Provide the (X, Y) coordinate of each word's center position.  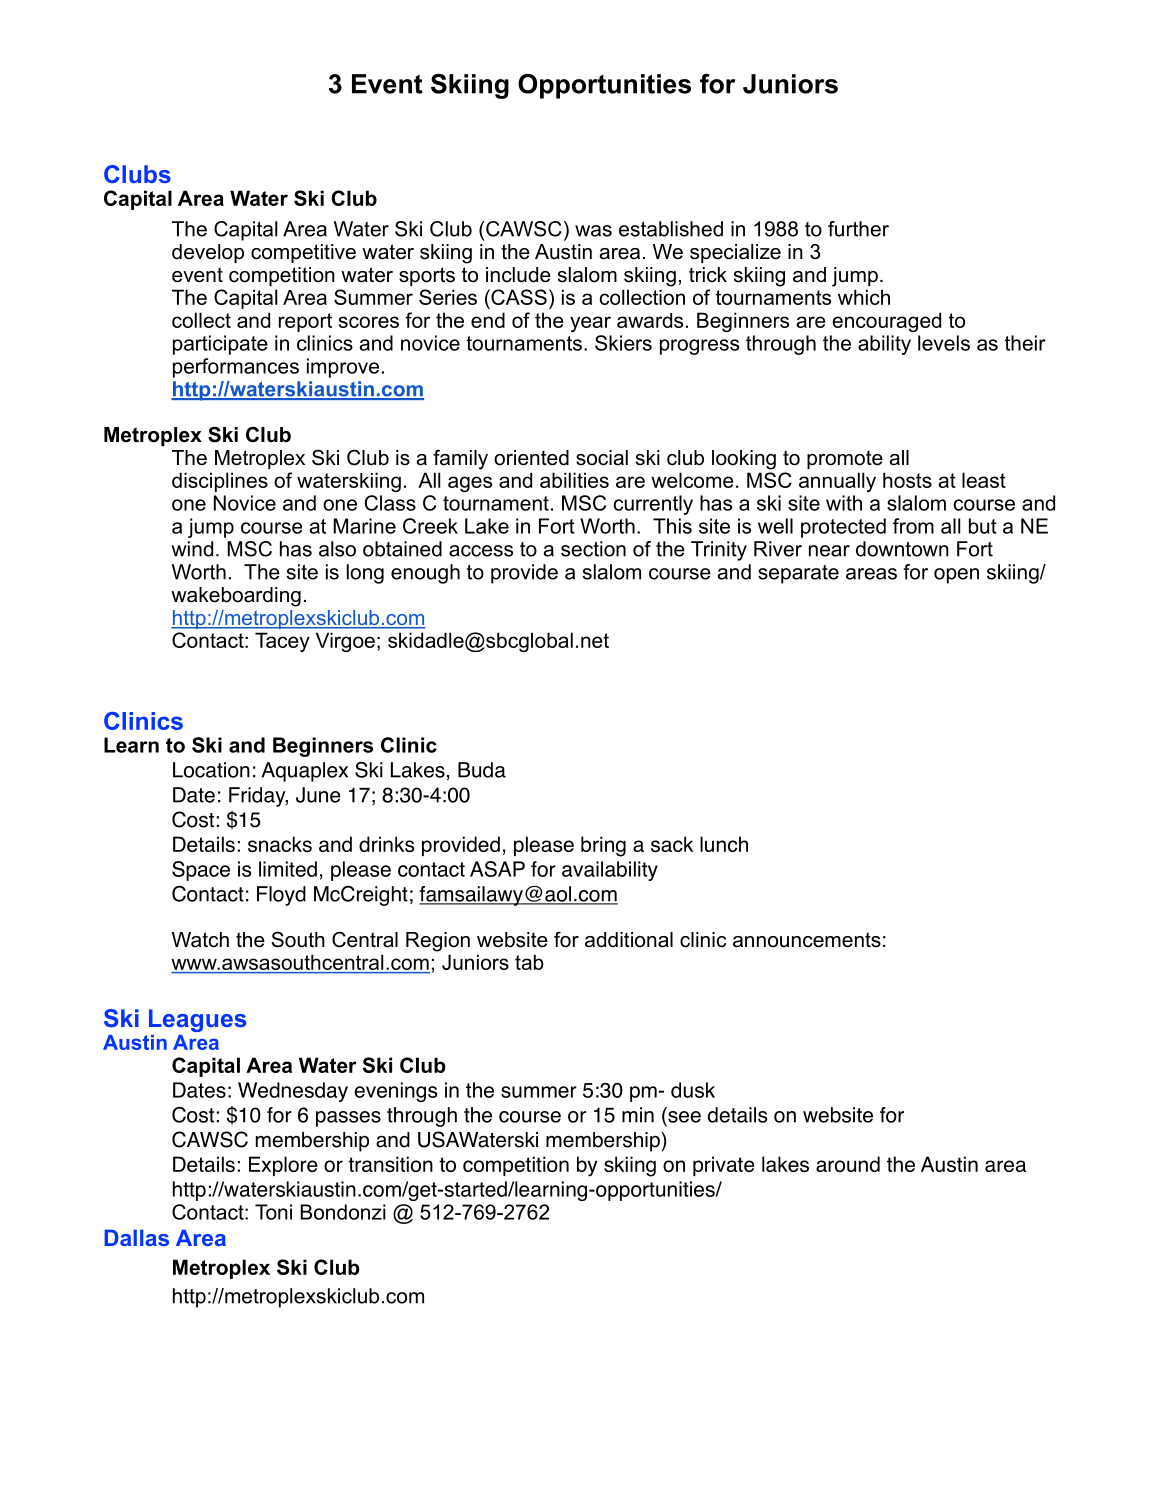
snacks (280, 844)
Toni (273, 1212)
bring (603, 846)
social (602, 458)
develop (208, 253)
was (593, 231)
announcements (807, 940)
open (956, 576)
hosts (907, 480)
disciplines (220, 482)
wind (192, 549)
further (858, 229)
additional (629, 940)
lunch (724, 844)
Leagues (197, 1020)
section (593, 549)
